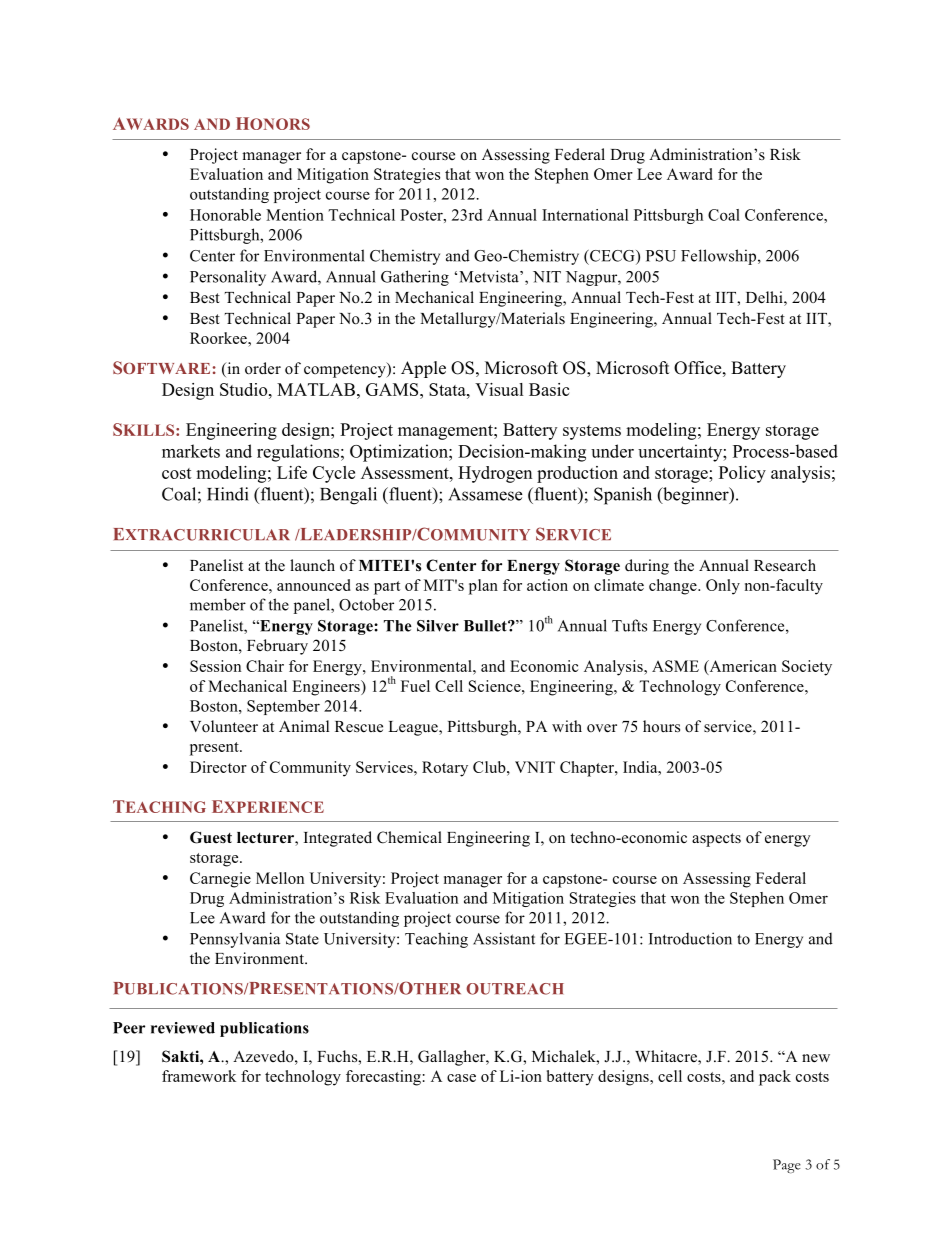  I want to click on aspects, so click(716, 840).
